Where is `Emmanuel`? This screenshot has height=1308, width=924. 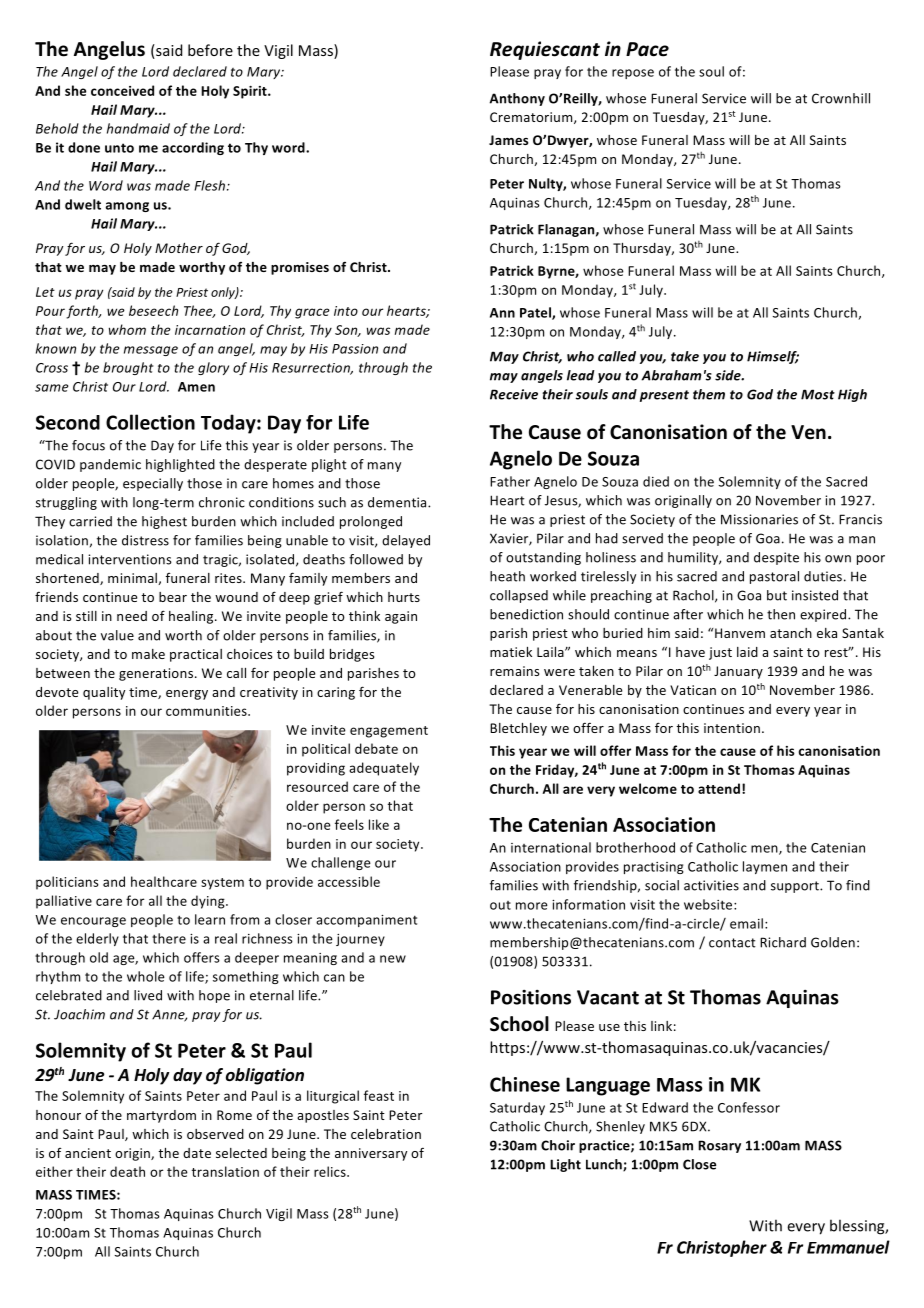 Emmanuel is located at coordinates (848, 1247).
